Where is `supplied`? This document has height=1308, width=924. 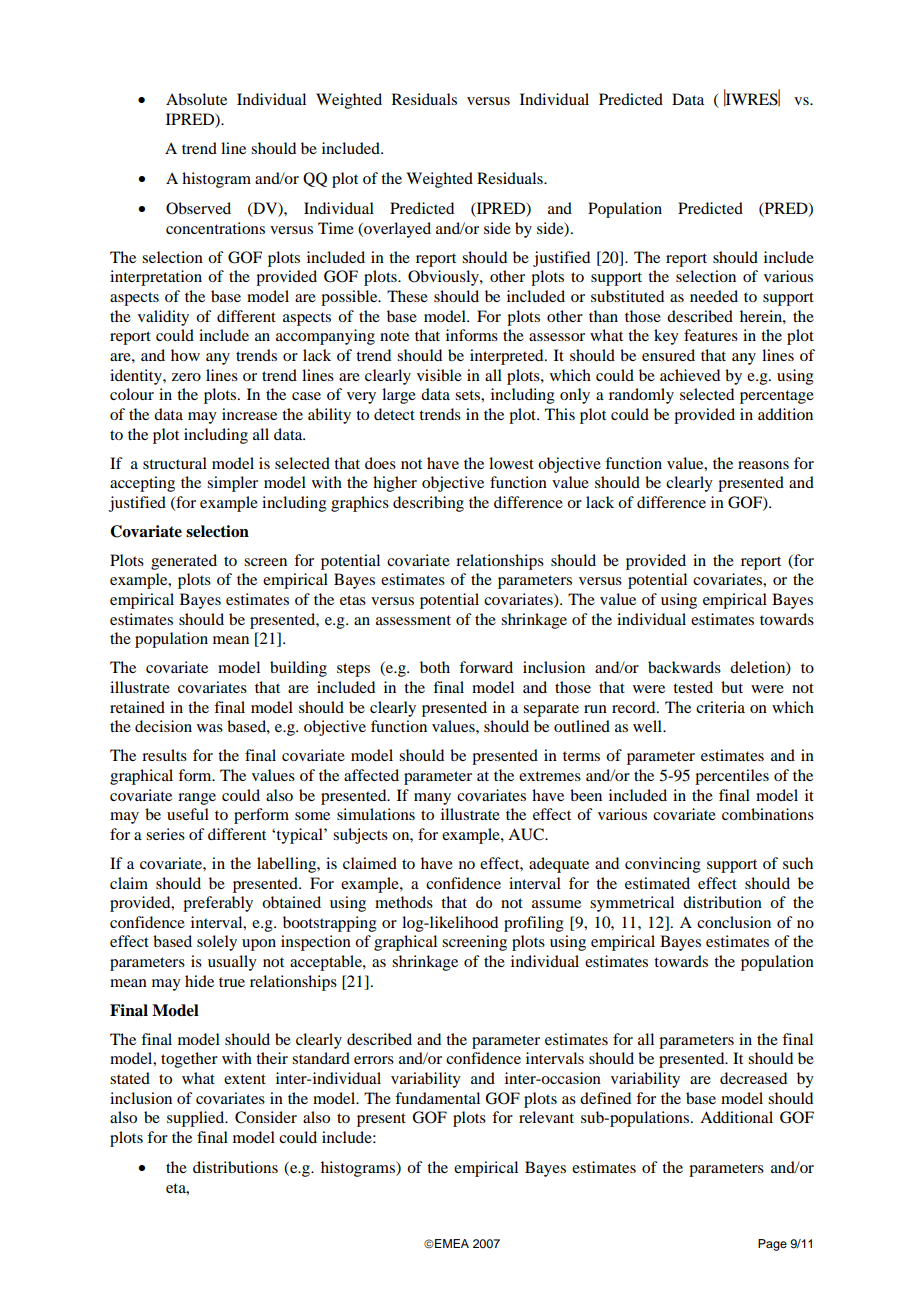
supplied is located at coordinates (197, 1119).
